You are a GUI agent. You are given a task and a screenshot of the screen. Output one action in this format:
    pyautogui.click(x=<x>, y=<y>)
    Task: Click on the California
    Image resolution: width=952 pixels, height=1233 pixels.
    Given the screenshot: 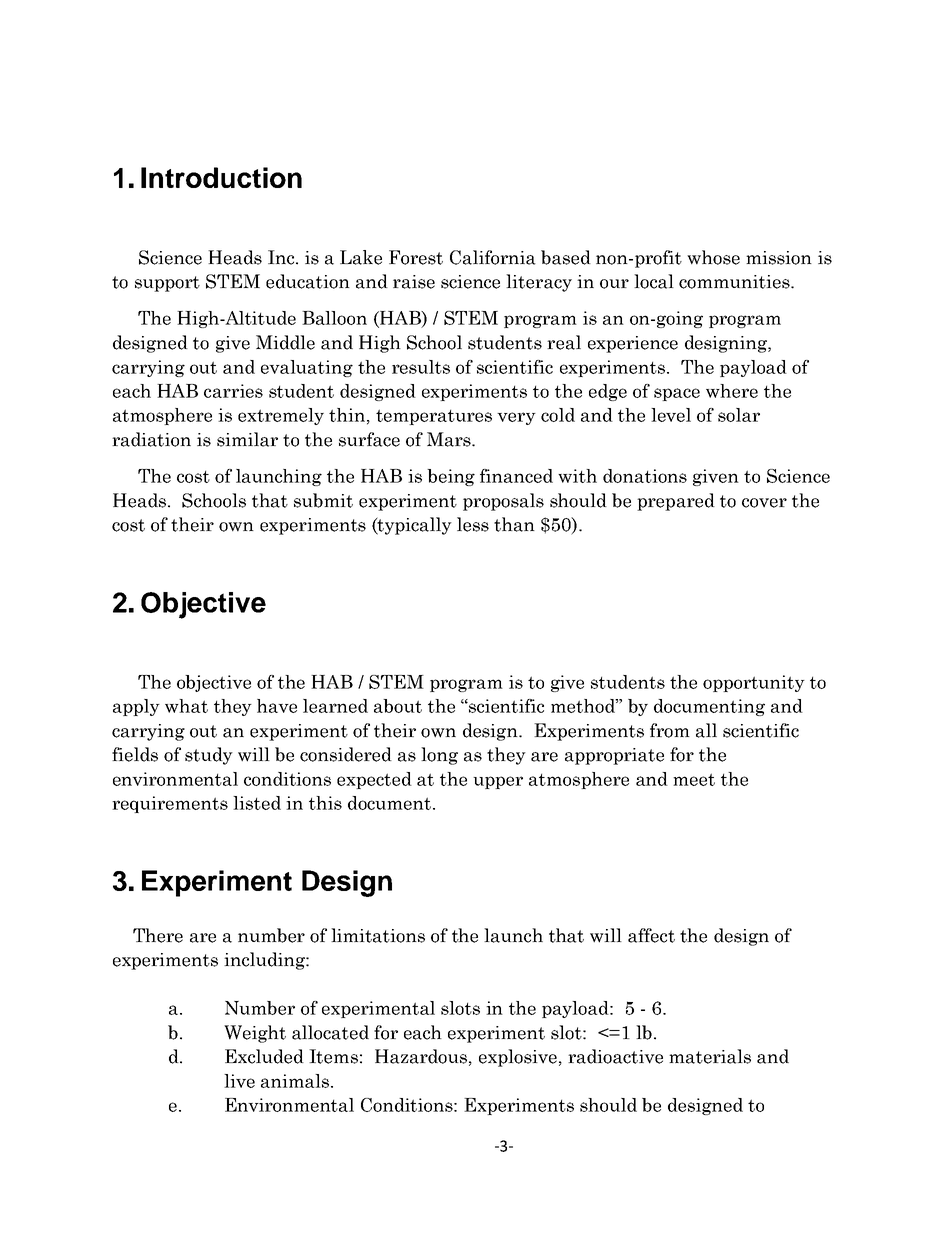 What is the action you would take?
    pyautogui.click(x=493, y=257)
